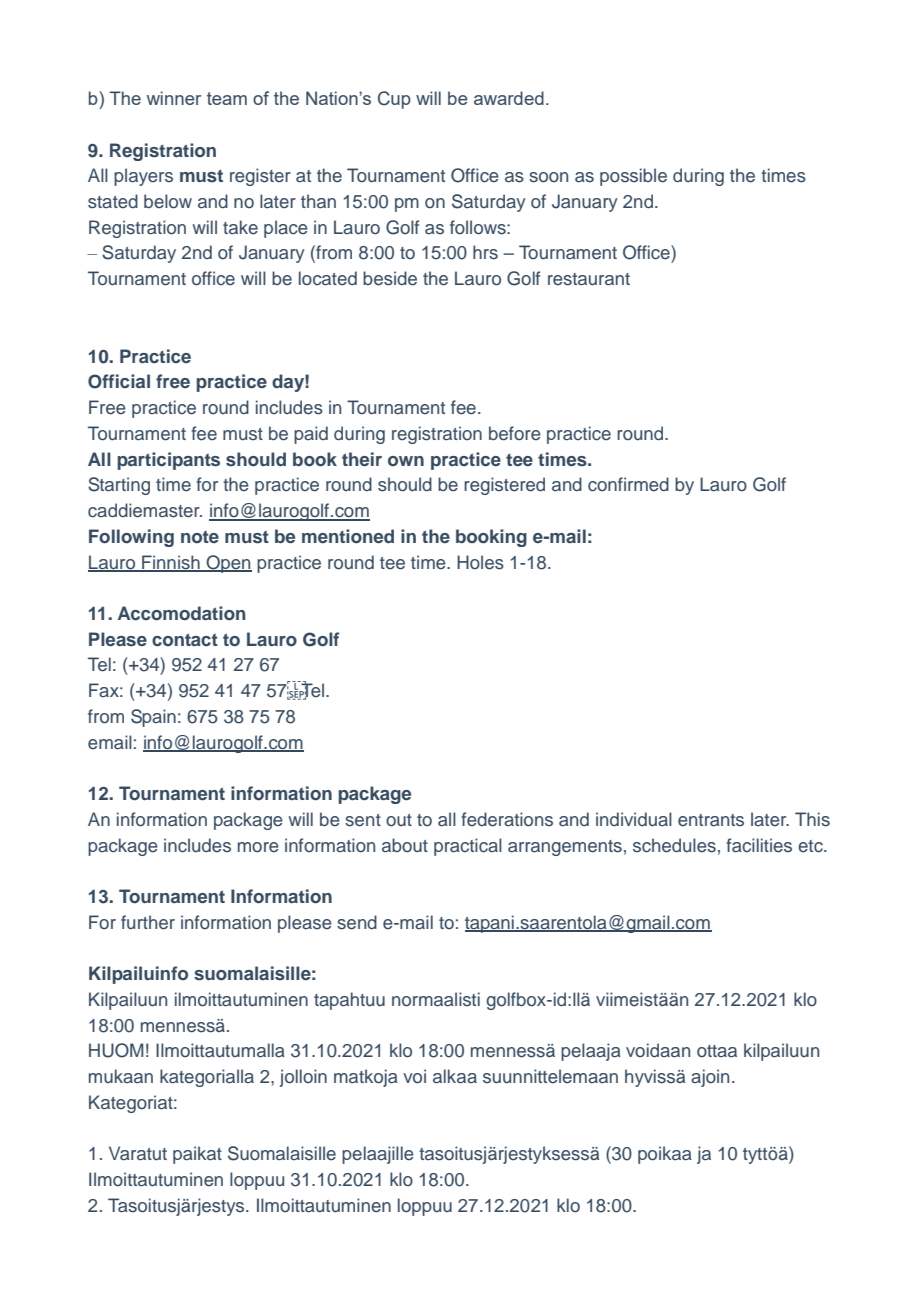 This screenshot has height=1308, width=924. I want to click on practical, so click(468, 847).
